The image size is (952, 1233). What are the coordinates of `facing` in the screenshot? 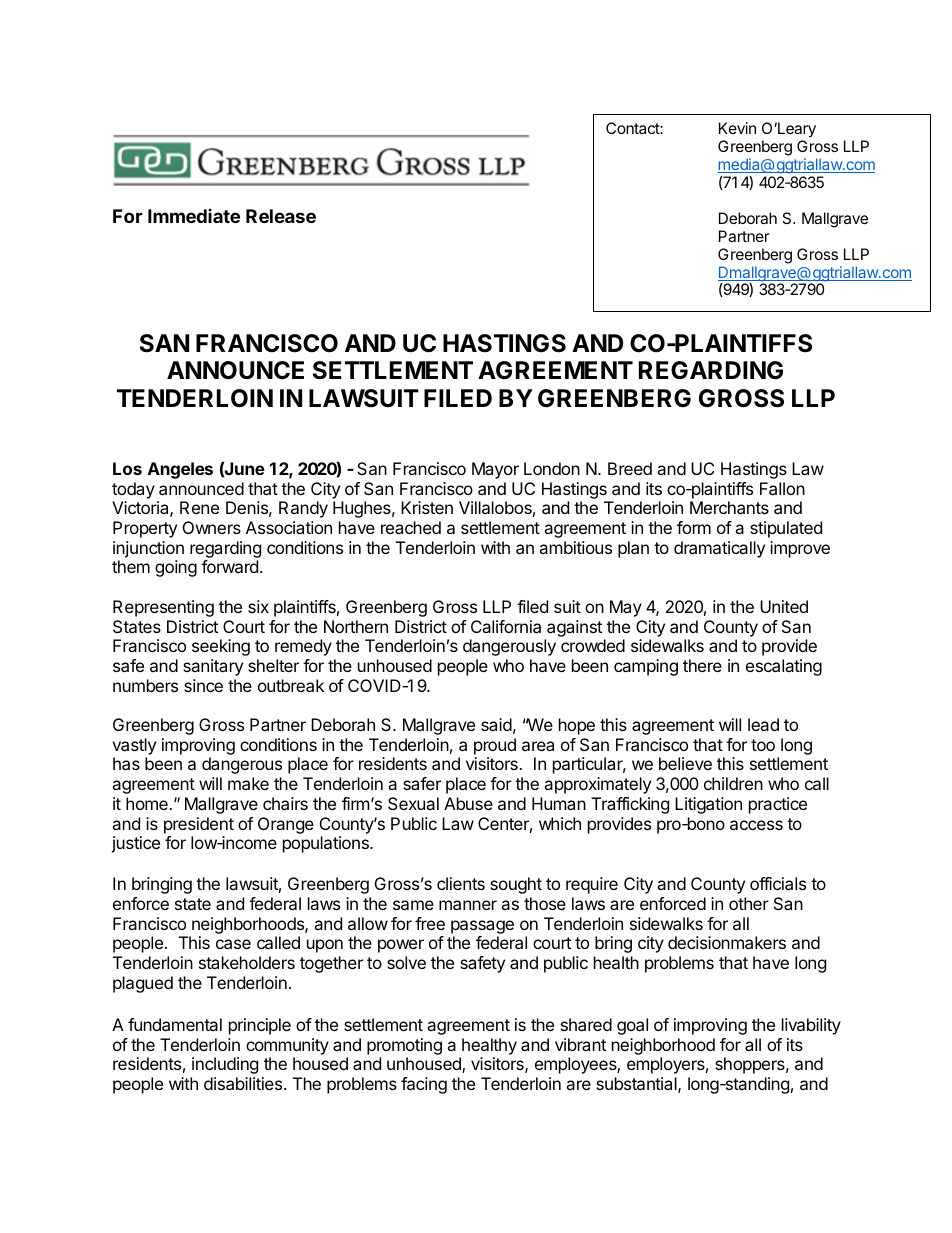 It's located at (424, 1085).
